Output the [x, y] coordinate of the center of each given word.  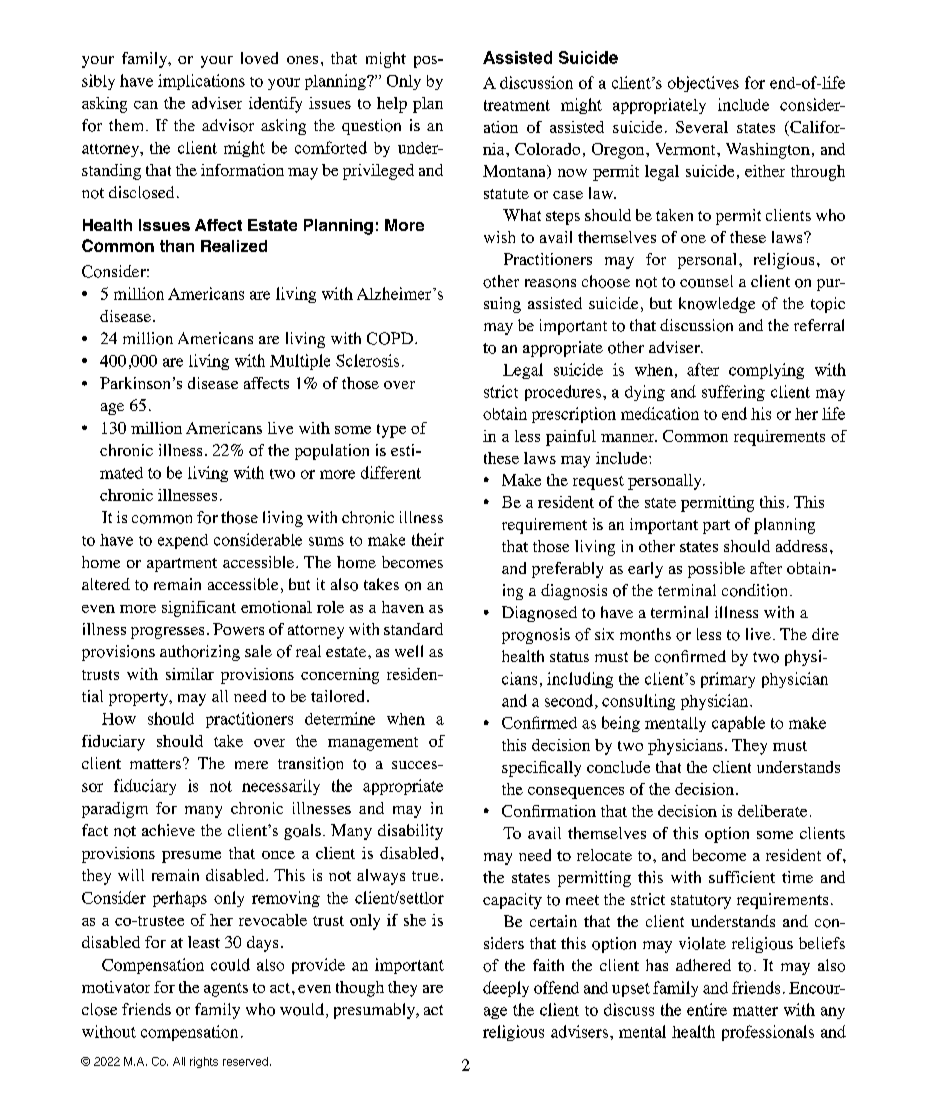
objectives [703, 84]
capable [738, 724]
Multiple [300, 362]
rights [204, 1062]
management [373, 744]
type [391, 431]
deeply [506, 989]
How [119, 719]
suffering [733, 393]
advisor [228, 125]
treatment [517, 105]
